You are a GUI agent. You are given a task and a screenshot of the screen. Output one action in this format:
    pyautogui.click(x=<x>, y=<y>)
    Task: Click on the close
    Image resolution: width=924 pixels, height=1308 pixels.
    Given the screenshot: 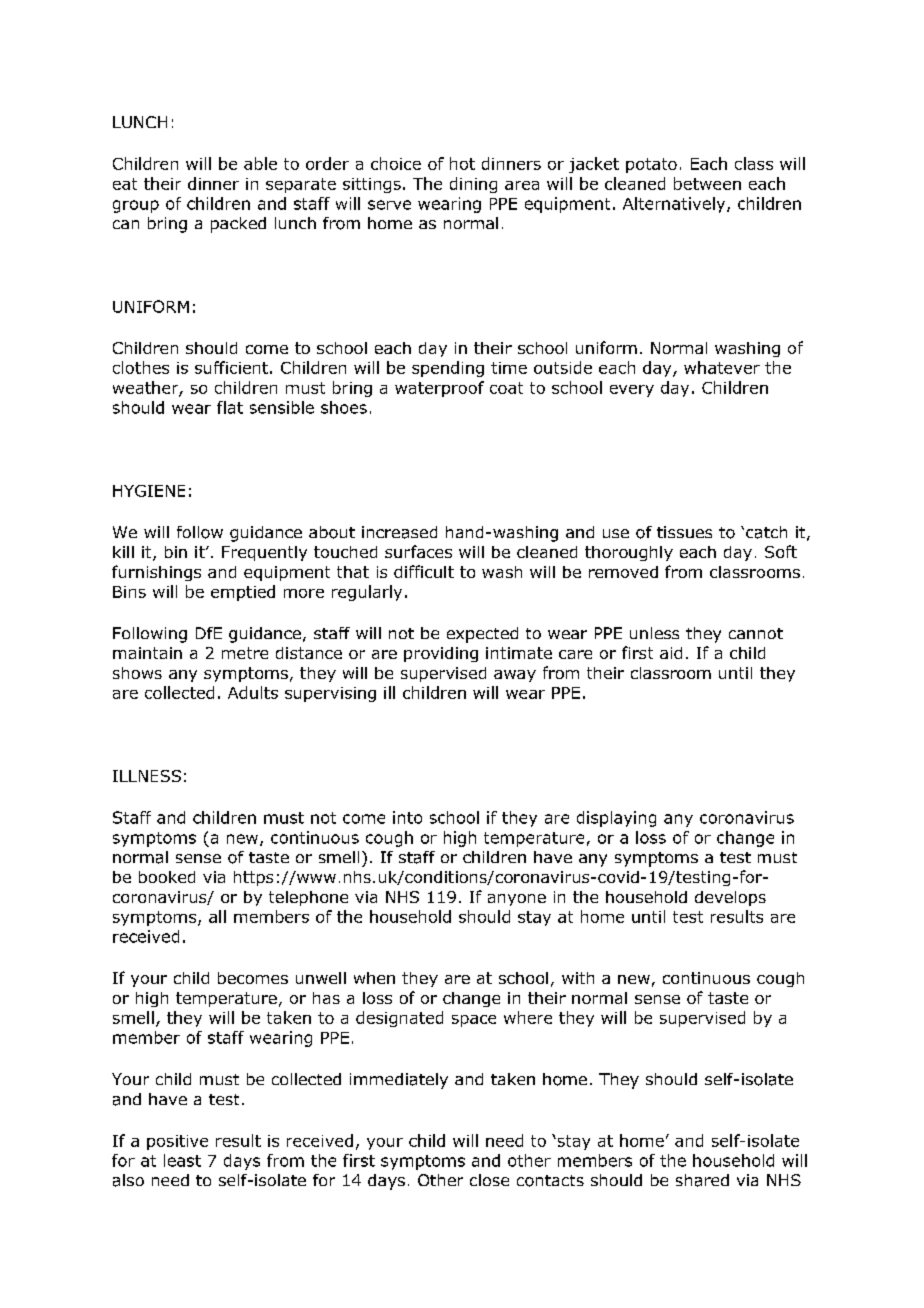 What is the action you would take?
    pyautogui.click(x=489, y=1180)
